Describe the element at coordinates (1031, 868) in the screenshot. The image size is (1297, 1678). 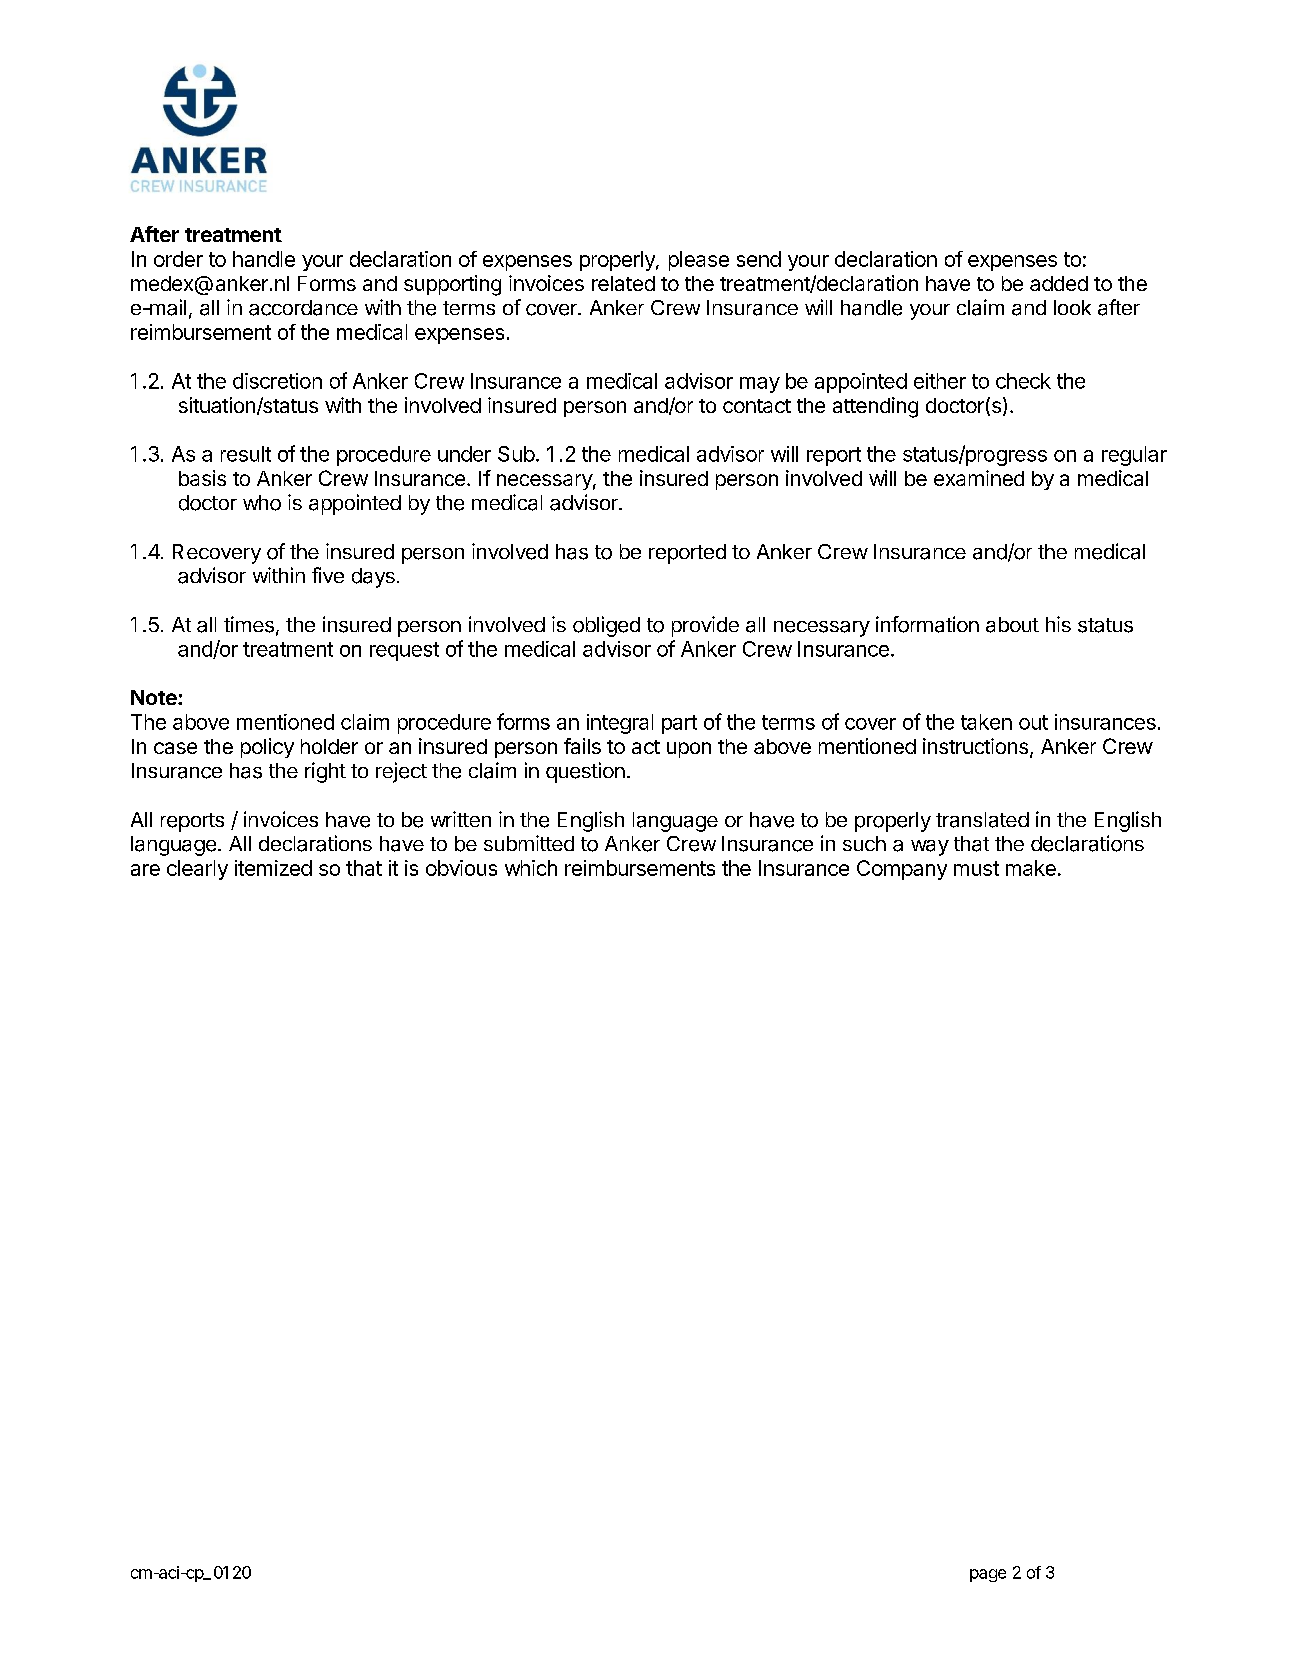
I see `make` at that location.
